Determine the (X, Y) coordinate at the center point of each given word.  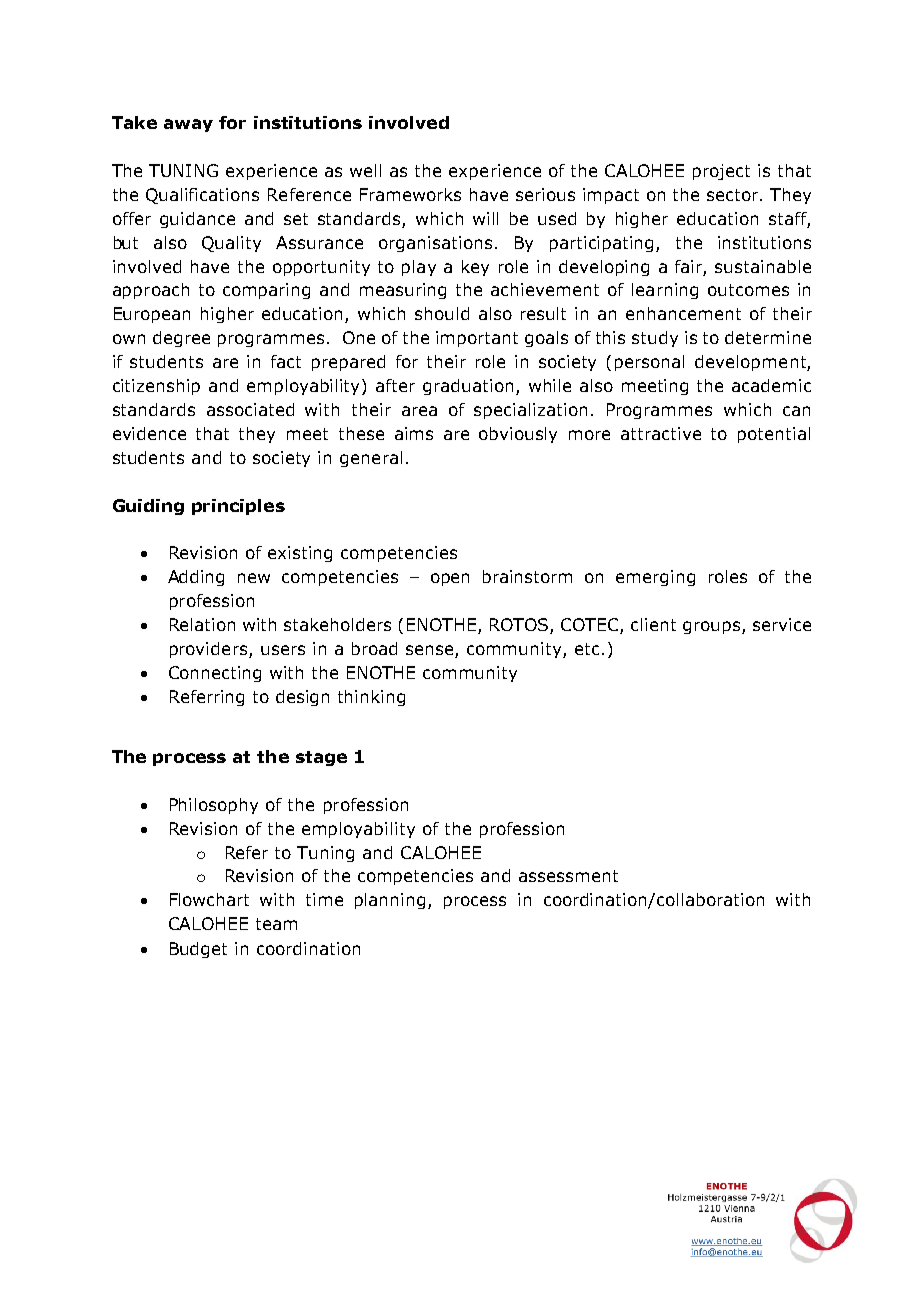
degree (181, 339)
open (450, 579)
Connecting (215, 674)
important (477, 339)
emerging (655, 578)
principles (238, 507)
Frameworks (410, 194)
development (751, 363)
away (188, 125)
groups (711, 627)
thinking (371, 698)
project (721, 172)
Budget (198, 950)
